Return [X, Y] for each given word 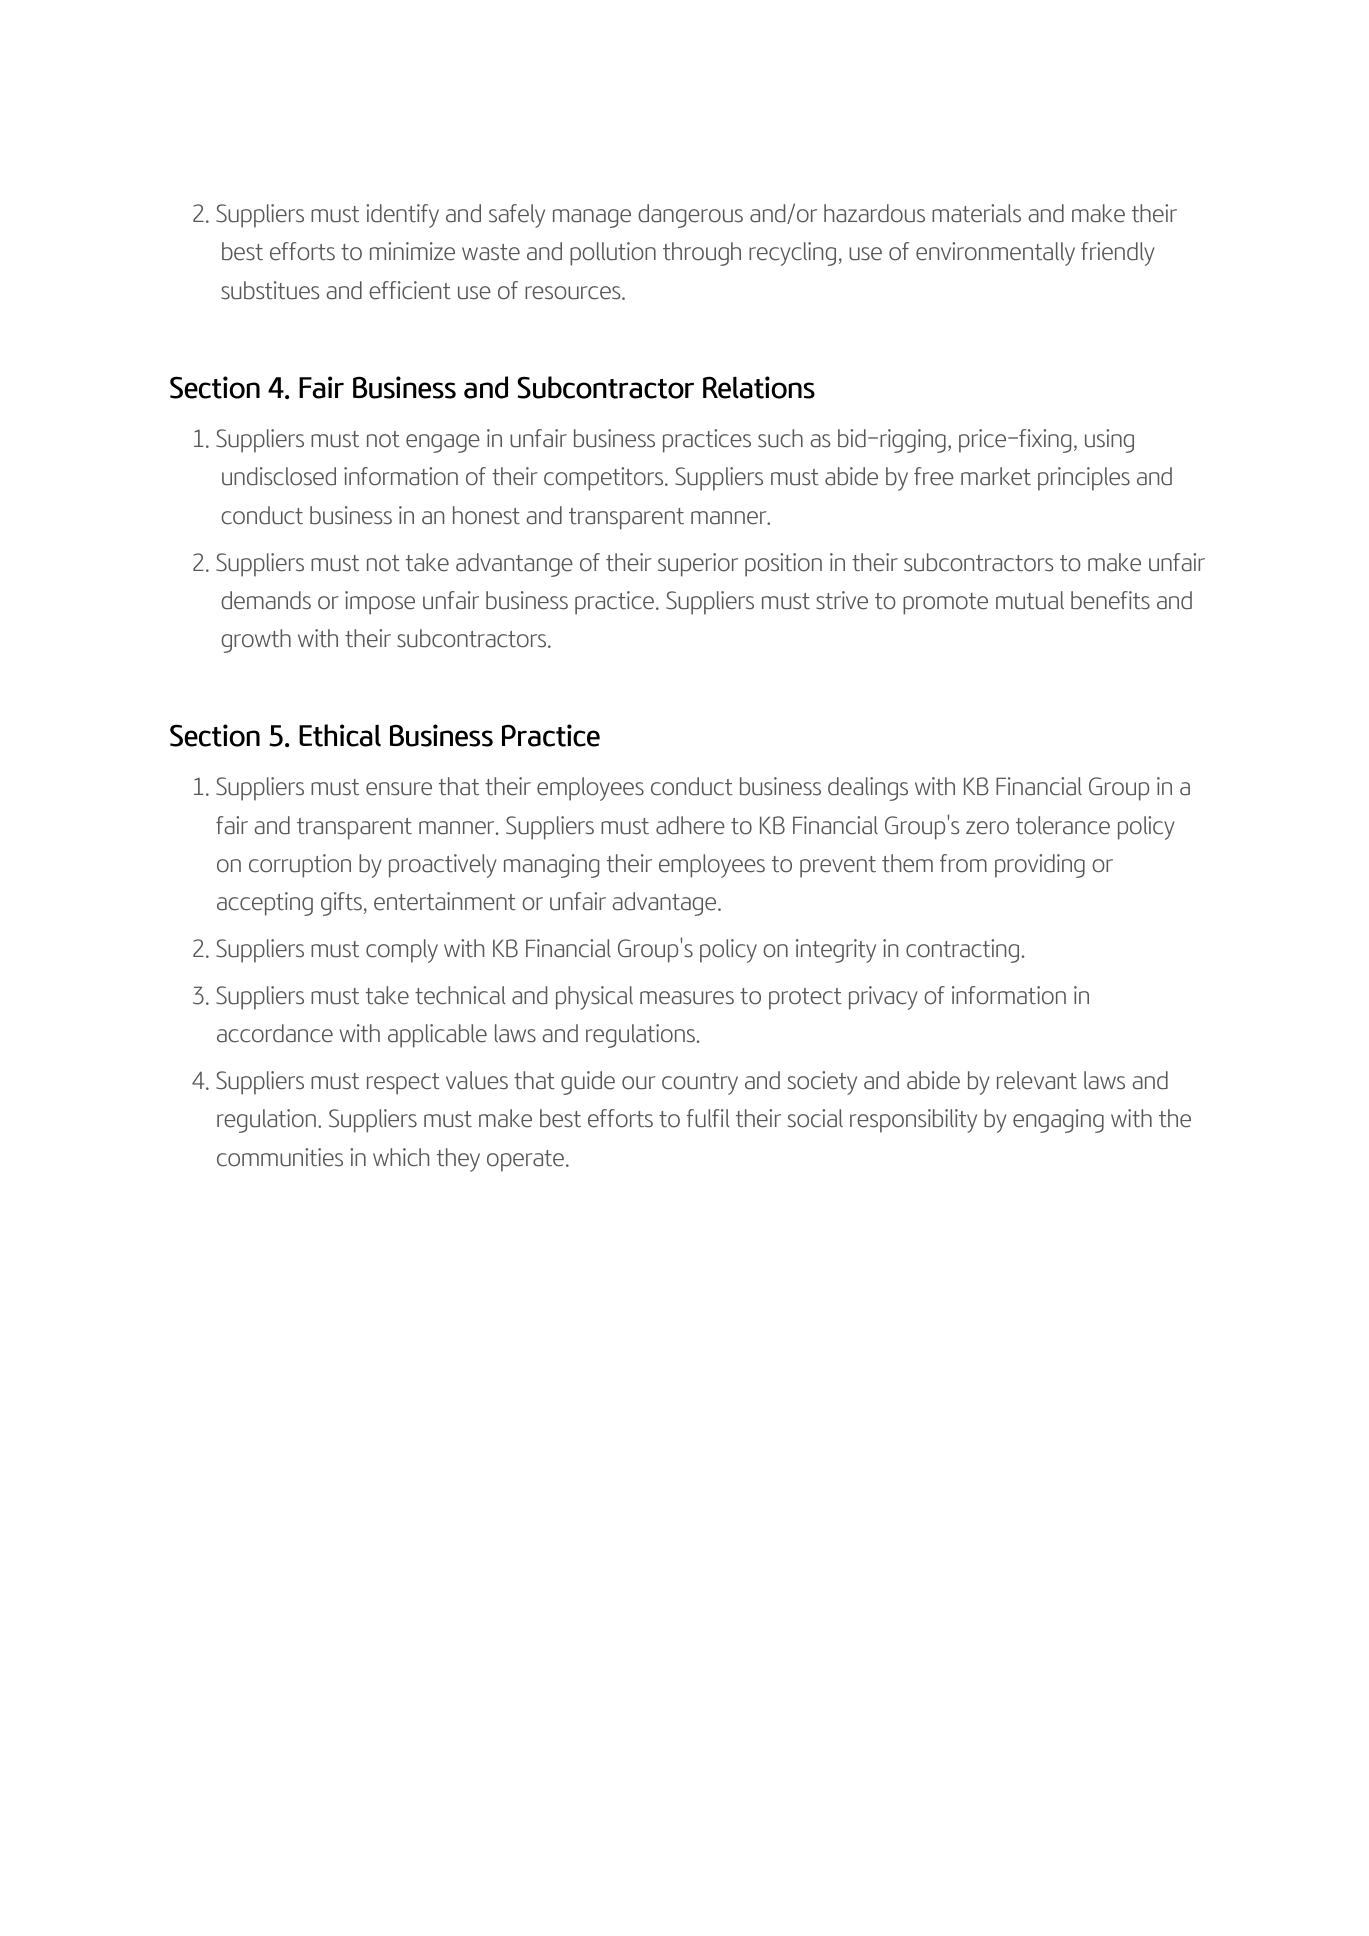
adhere [690, 825]
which [401, 1157]
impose [380, 603]
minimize [412, 251]
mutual [1030, 600]
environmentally [995, 254]
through [702, 254]
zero [987, 828]
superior [698, 565]
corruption [300, 866]
